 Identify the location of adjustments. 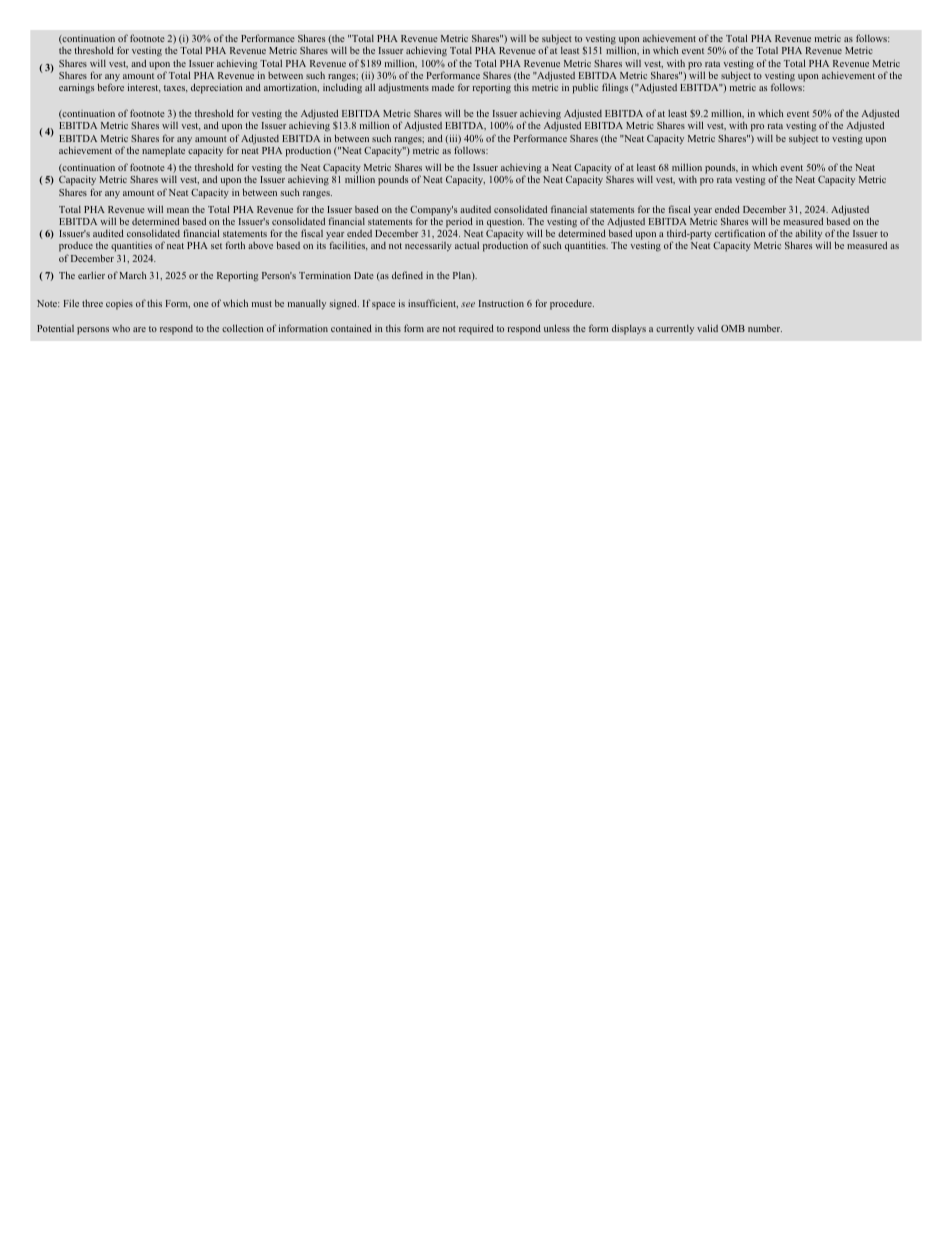
(403, 89).
